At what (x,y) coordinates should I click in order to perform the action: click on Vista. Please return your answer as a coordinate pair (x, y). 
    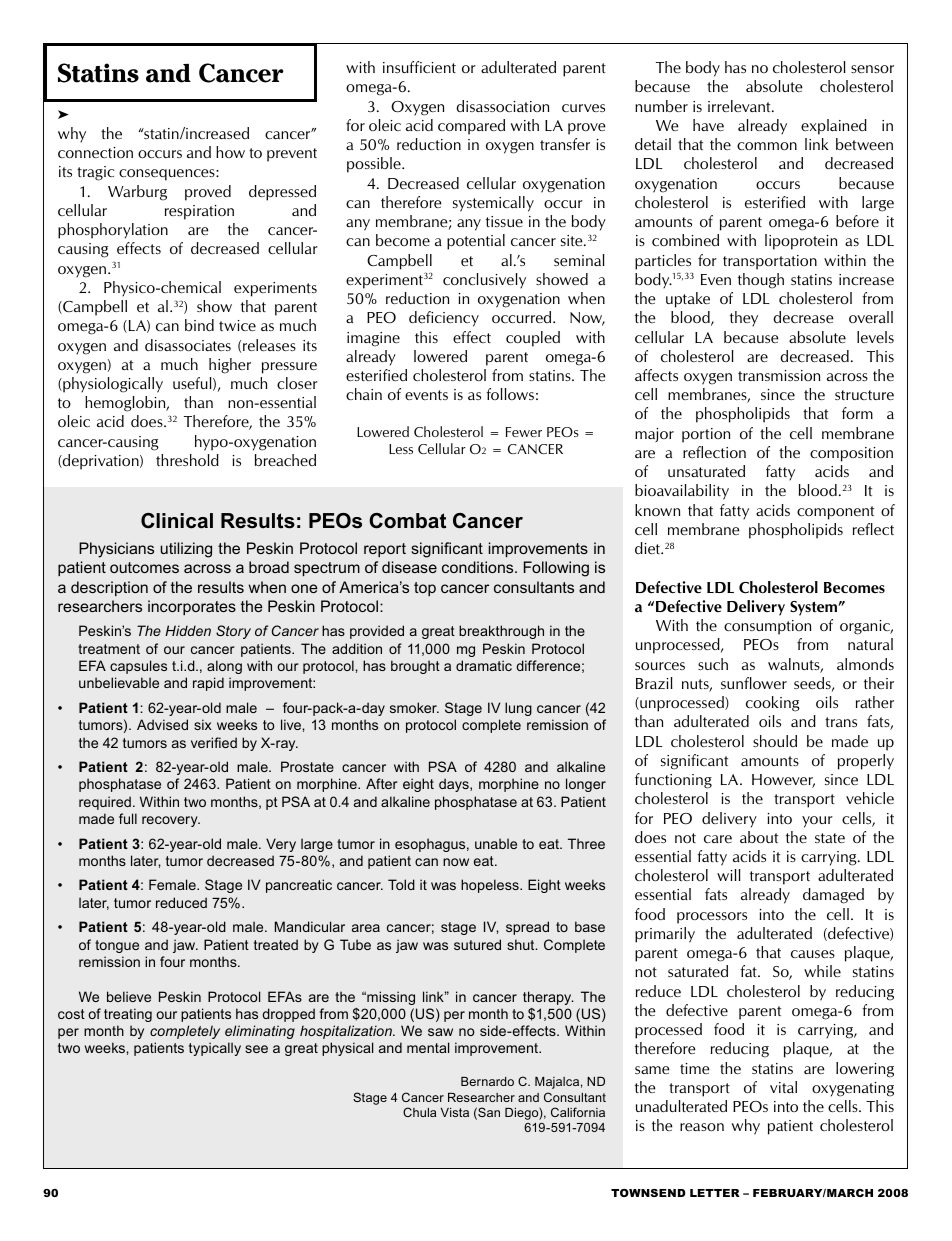
    Looking at the image, I should click on (455, 1112).
